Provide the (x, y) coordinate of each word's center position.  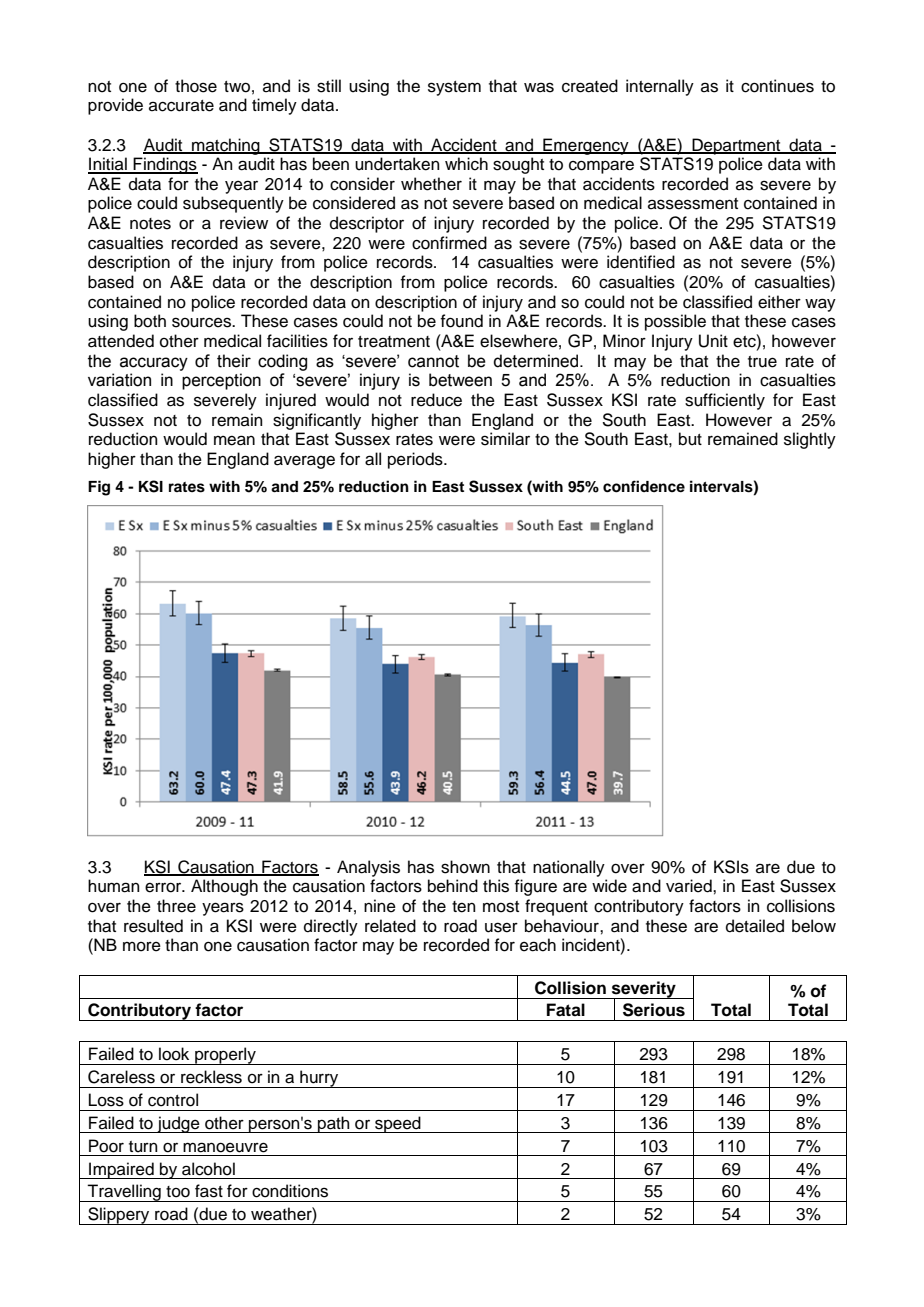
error (164, 887)
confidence (644, 486)
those (196, 86)
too (178, 1192)
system (454, 88)
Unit (713, 341)
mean (234, 440)
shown (465, 867)
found (462, 321)
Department (736, 146)
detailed (755, 926)
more (142, 946)
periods (416, 460)
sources (202, 322)
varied (690, 886)
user (501, 927)
